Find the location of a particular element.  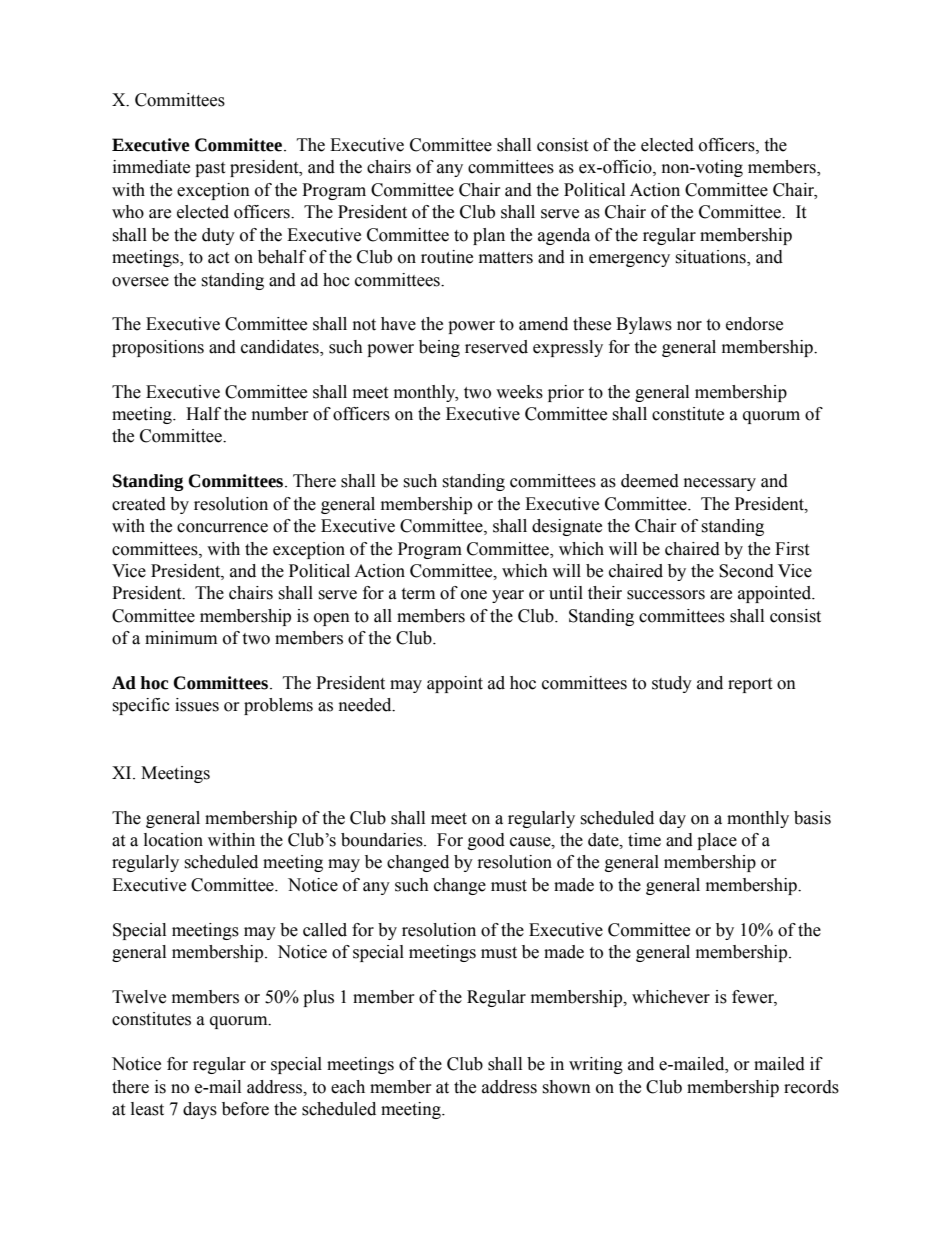

plan is located at coordinates (489, 236).
